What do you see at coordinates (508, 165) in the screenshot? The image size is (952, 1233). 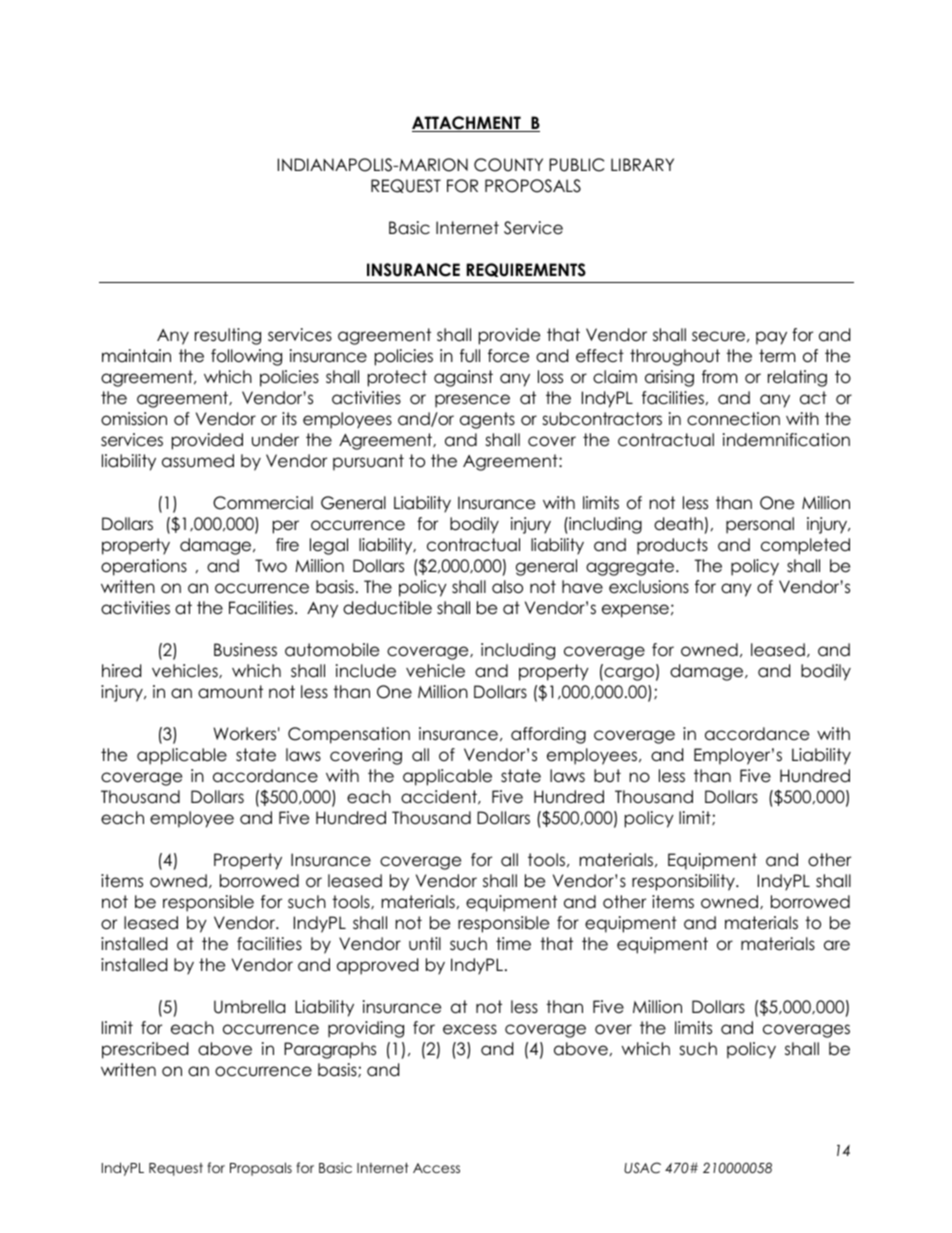 I see `COUNTY` at bounding box center [508, 165].
